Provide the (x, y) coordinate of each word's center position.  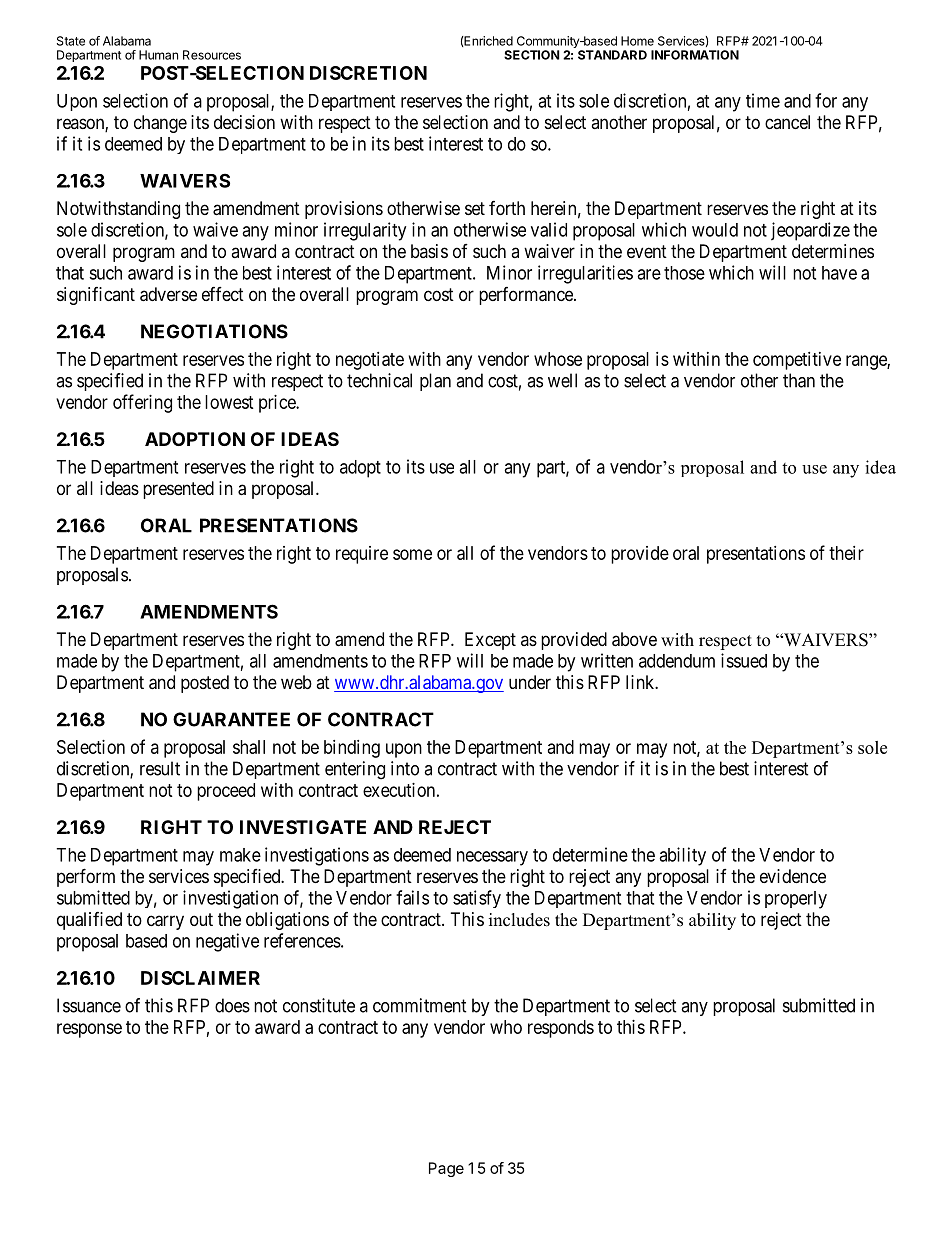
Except (490, 641)
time (763, 100)
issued (744, 660)
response (89, 1030)
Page (446, 1169)
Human (158, 55)
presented (178, 490)
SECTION (532, 55)
